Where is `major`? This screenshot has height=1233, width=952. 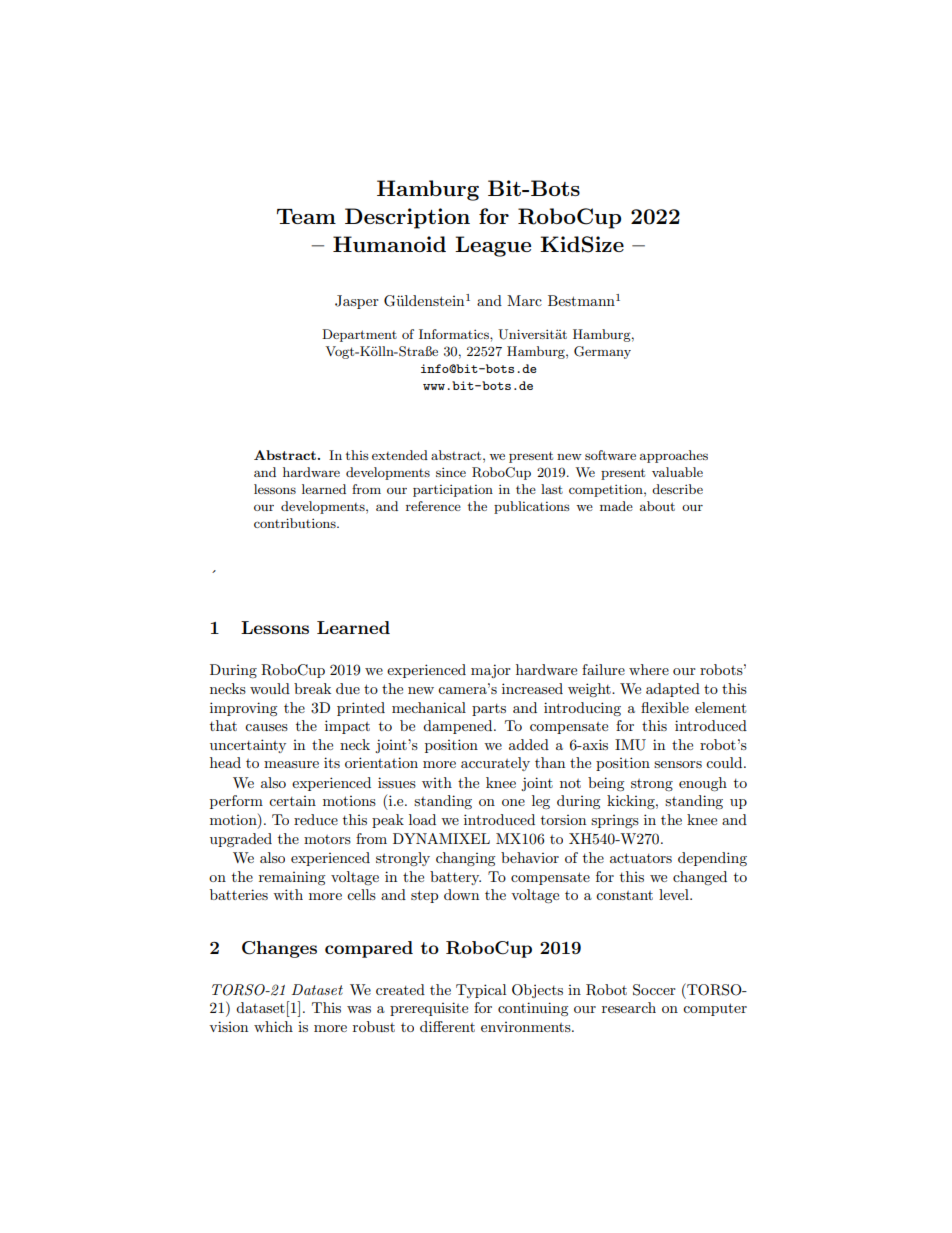
major is located at coordinates (491, 671).
